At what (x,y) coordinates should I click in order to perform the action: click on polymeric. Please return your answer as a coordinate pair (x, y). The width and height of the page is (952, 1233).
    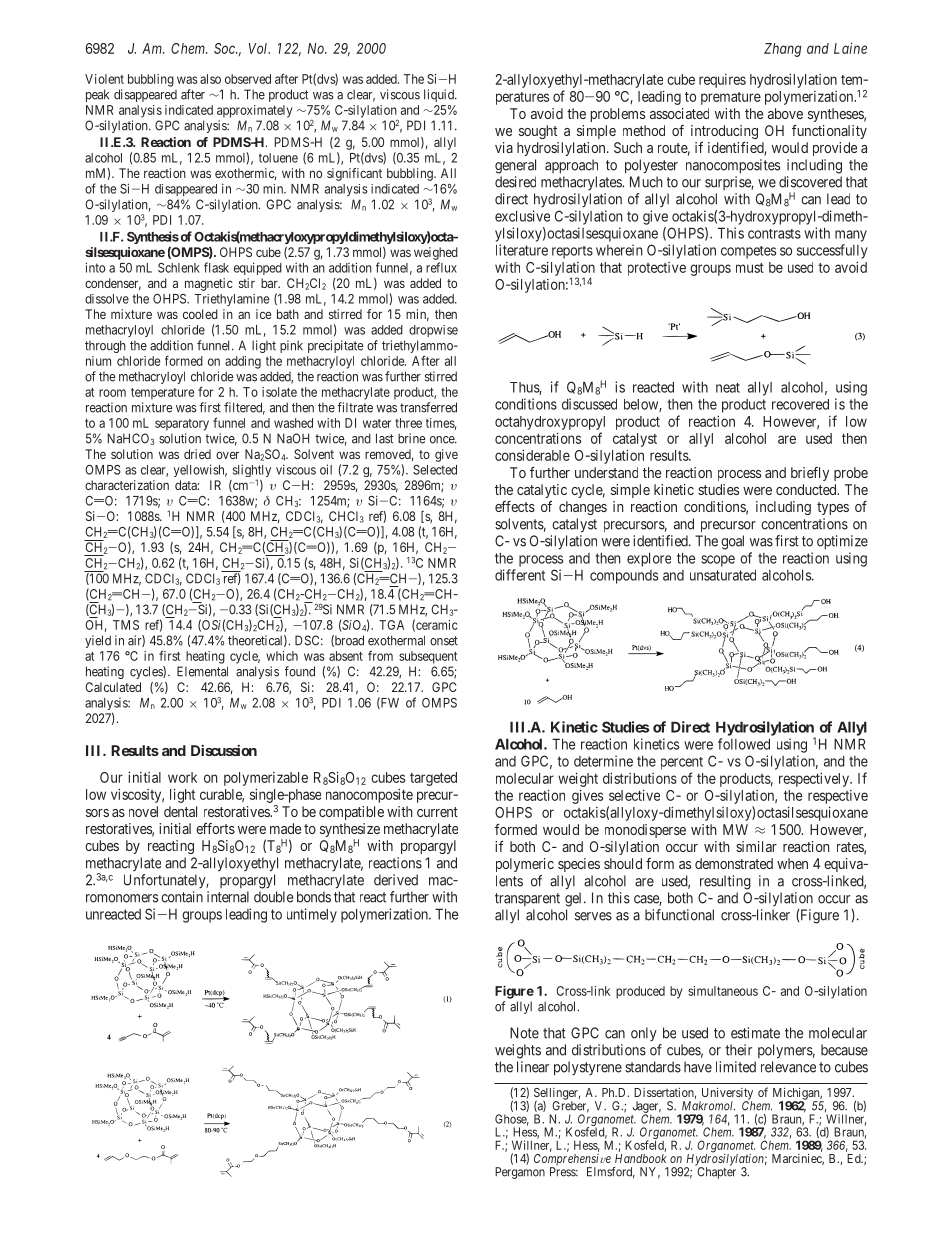
    Looking at the image, I should click on (525, 865).
